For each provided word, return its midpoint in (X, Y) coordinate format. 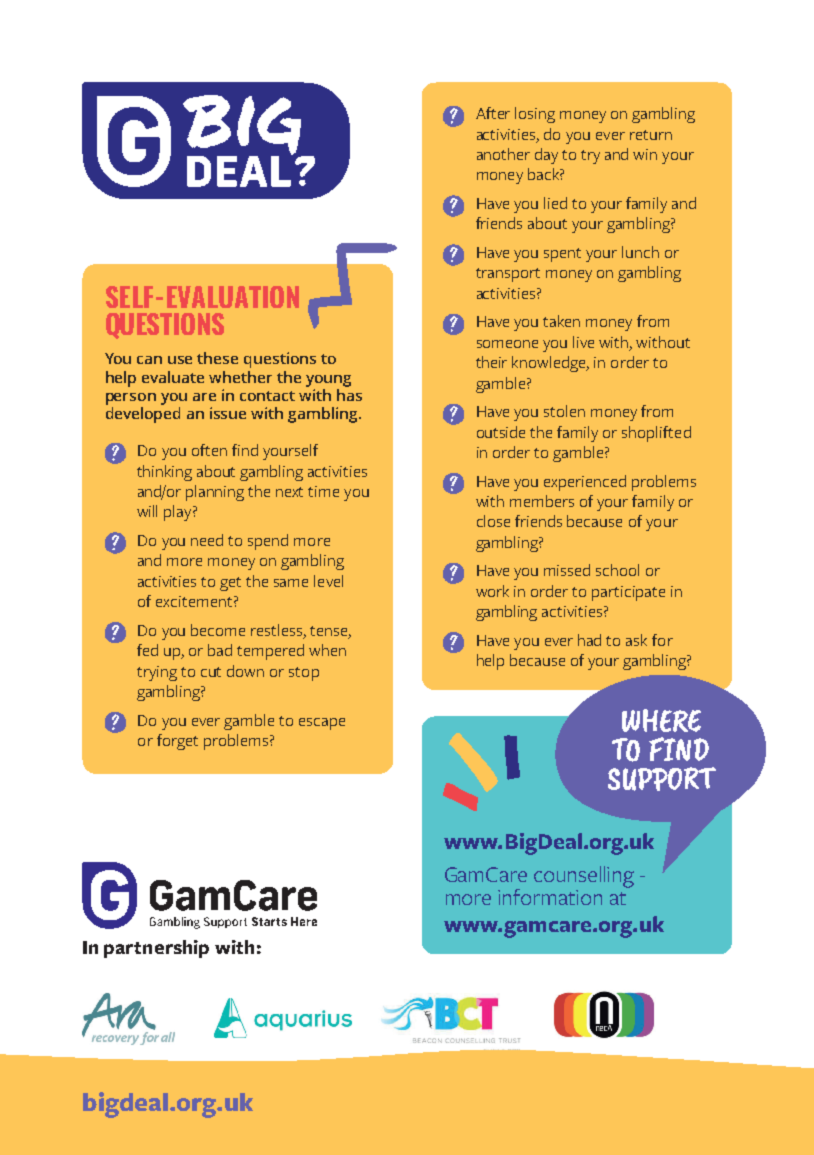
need (207, 540)
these (217, 358)
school (617, 570)
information (550, 897)
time (323, 491)
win (645, 154)
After (493, 113)
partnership (156, 949)
